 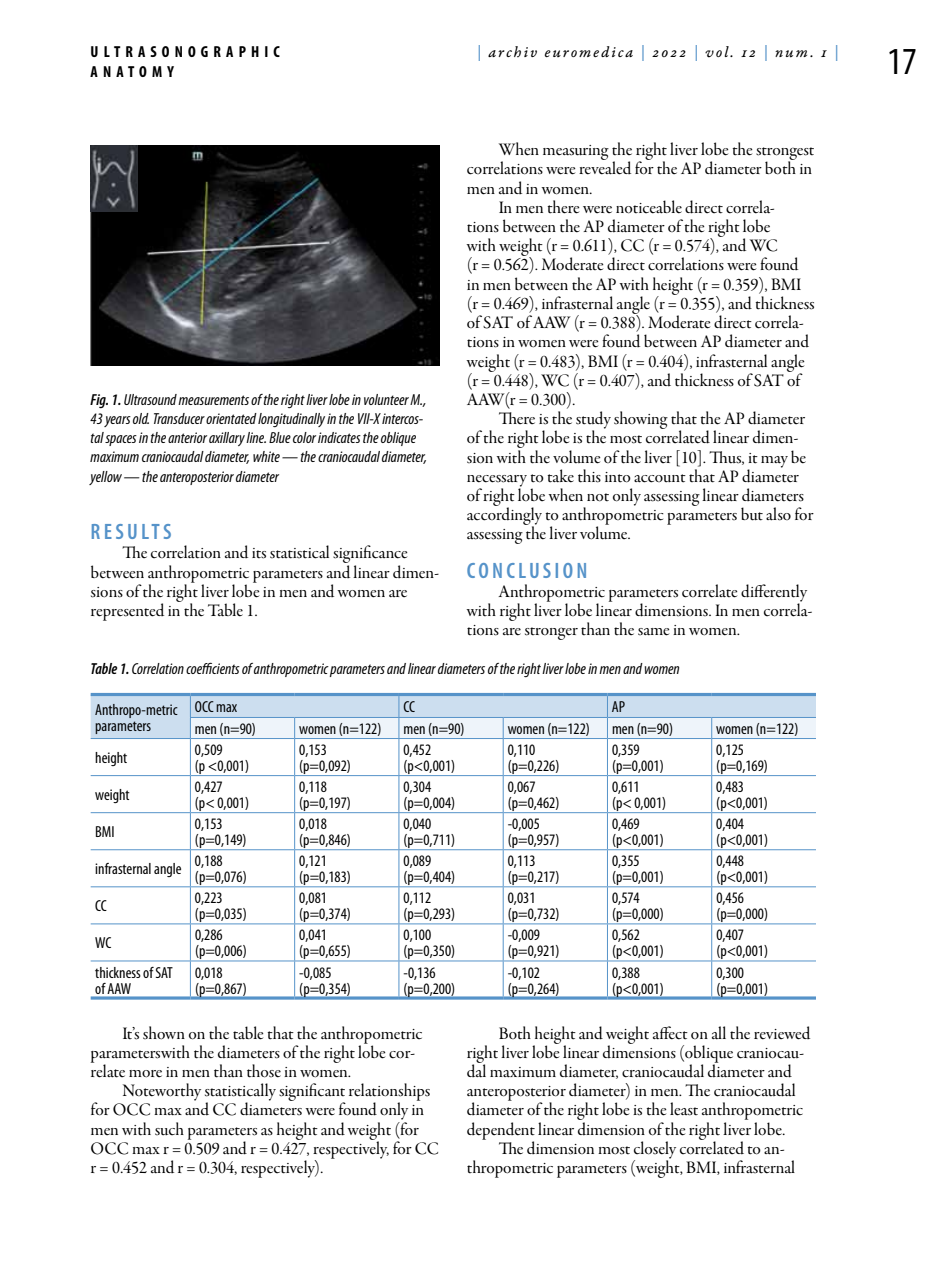 What do you see at coordinates (660, 478) in the page?
I see `account` at bounding box center [660, 478].
